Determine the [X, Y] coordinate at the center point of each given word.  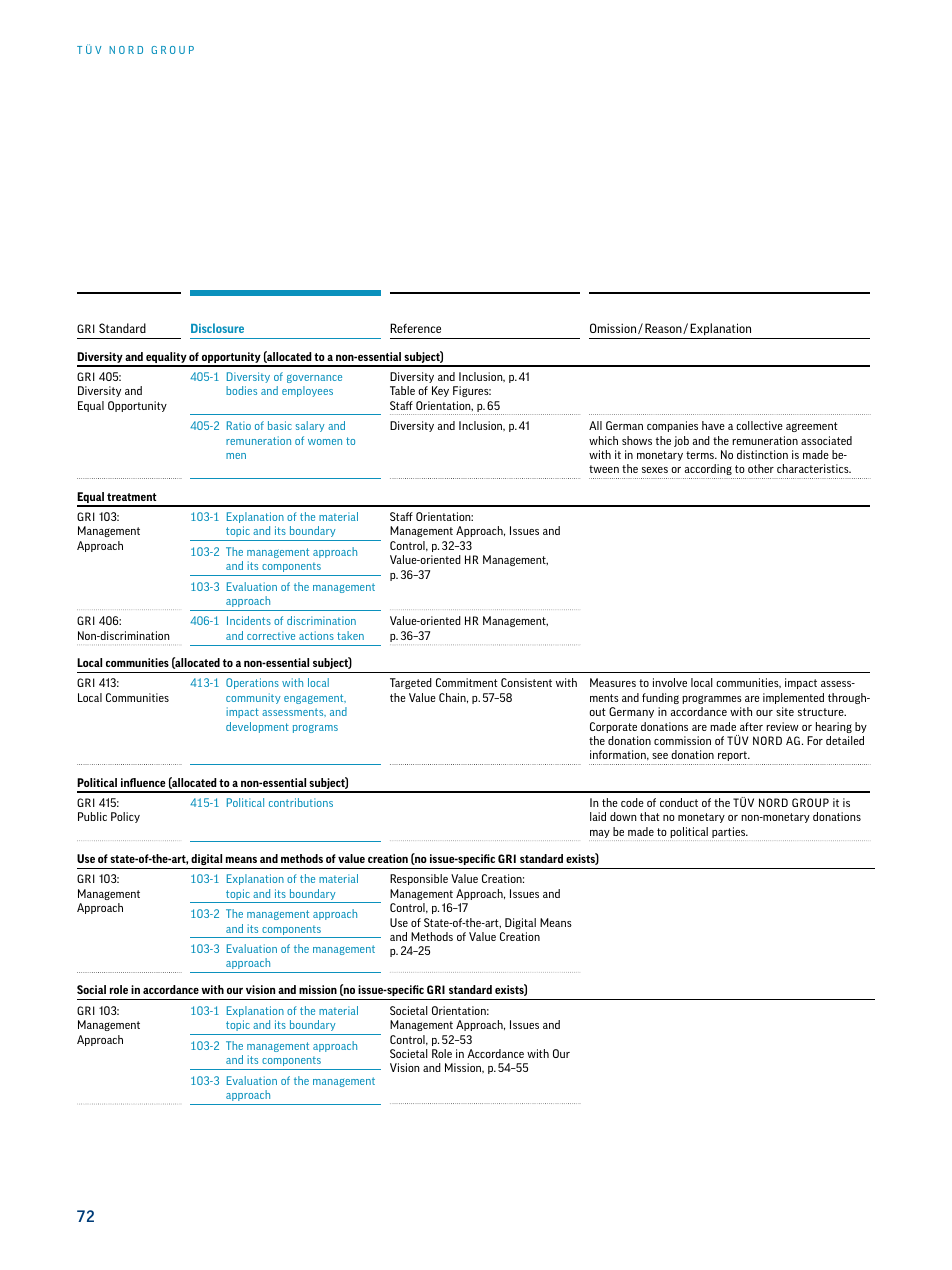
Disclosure [217, 328]
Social [91, 989]
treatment [132, 497]
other [761, 468]
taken [350, 635]
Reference [415, 328]
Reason [664, 328]
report [734, 756]
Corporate [613, 727]
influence [143, 782]
